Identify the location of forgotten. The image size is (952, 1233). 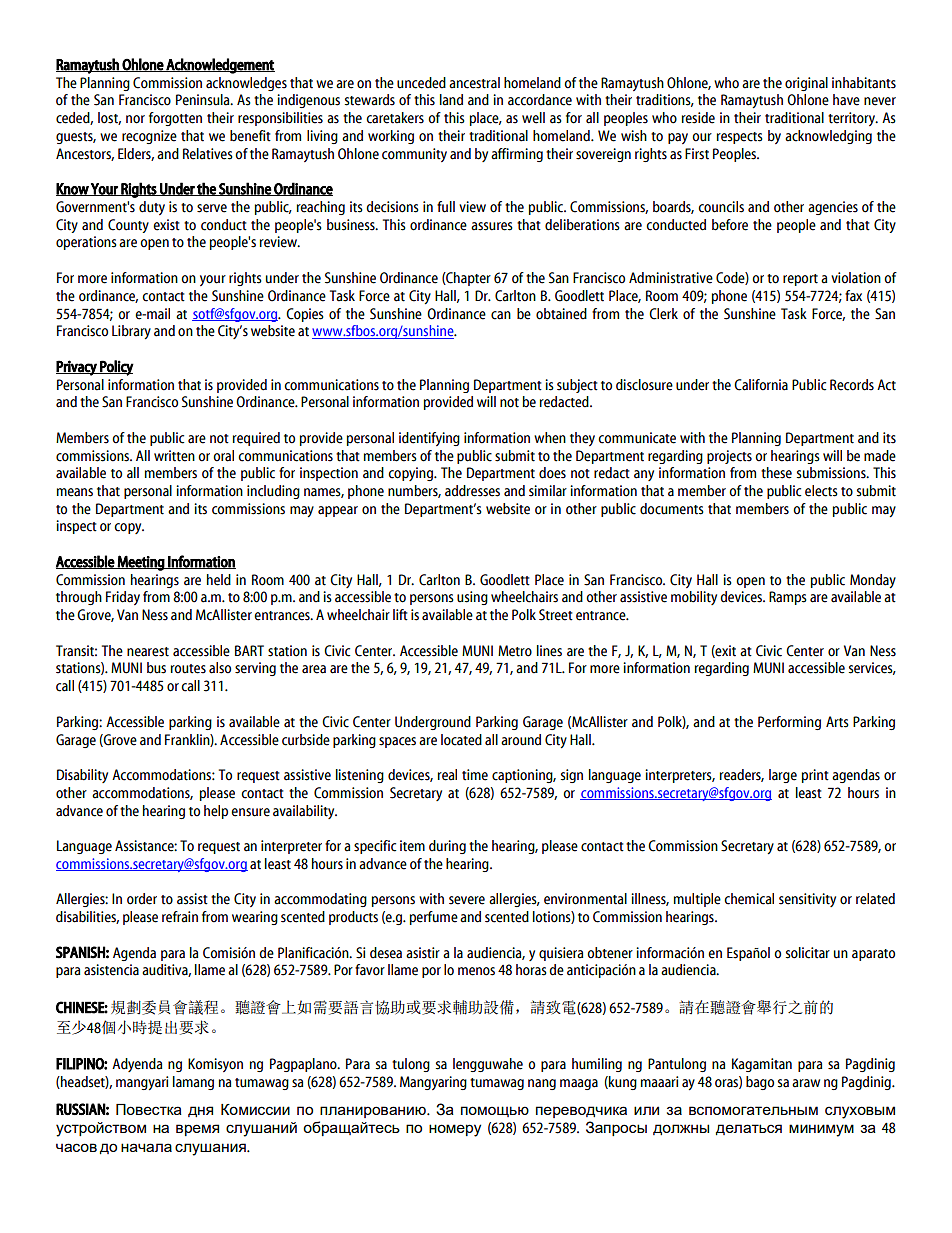
(175, 119).
